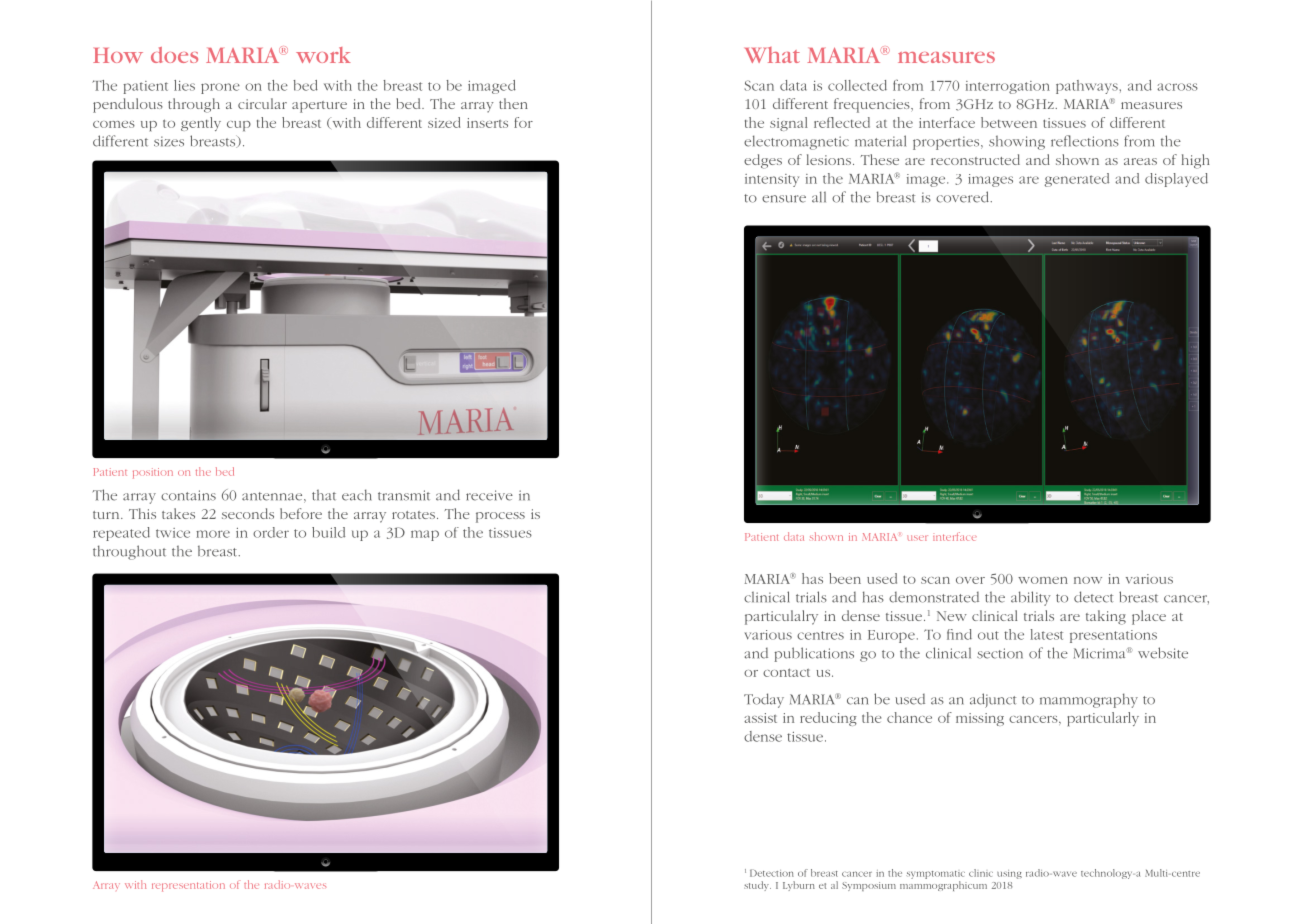 The height and width of the screenshot is (924, 1303). Describe the element at coordinates (188, 886) in the screenshot. I see `representation` at that location.
